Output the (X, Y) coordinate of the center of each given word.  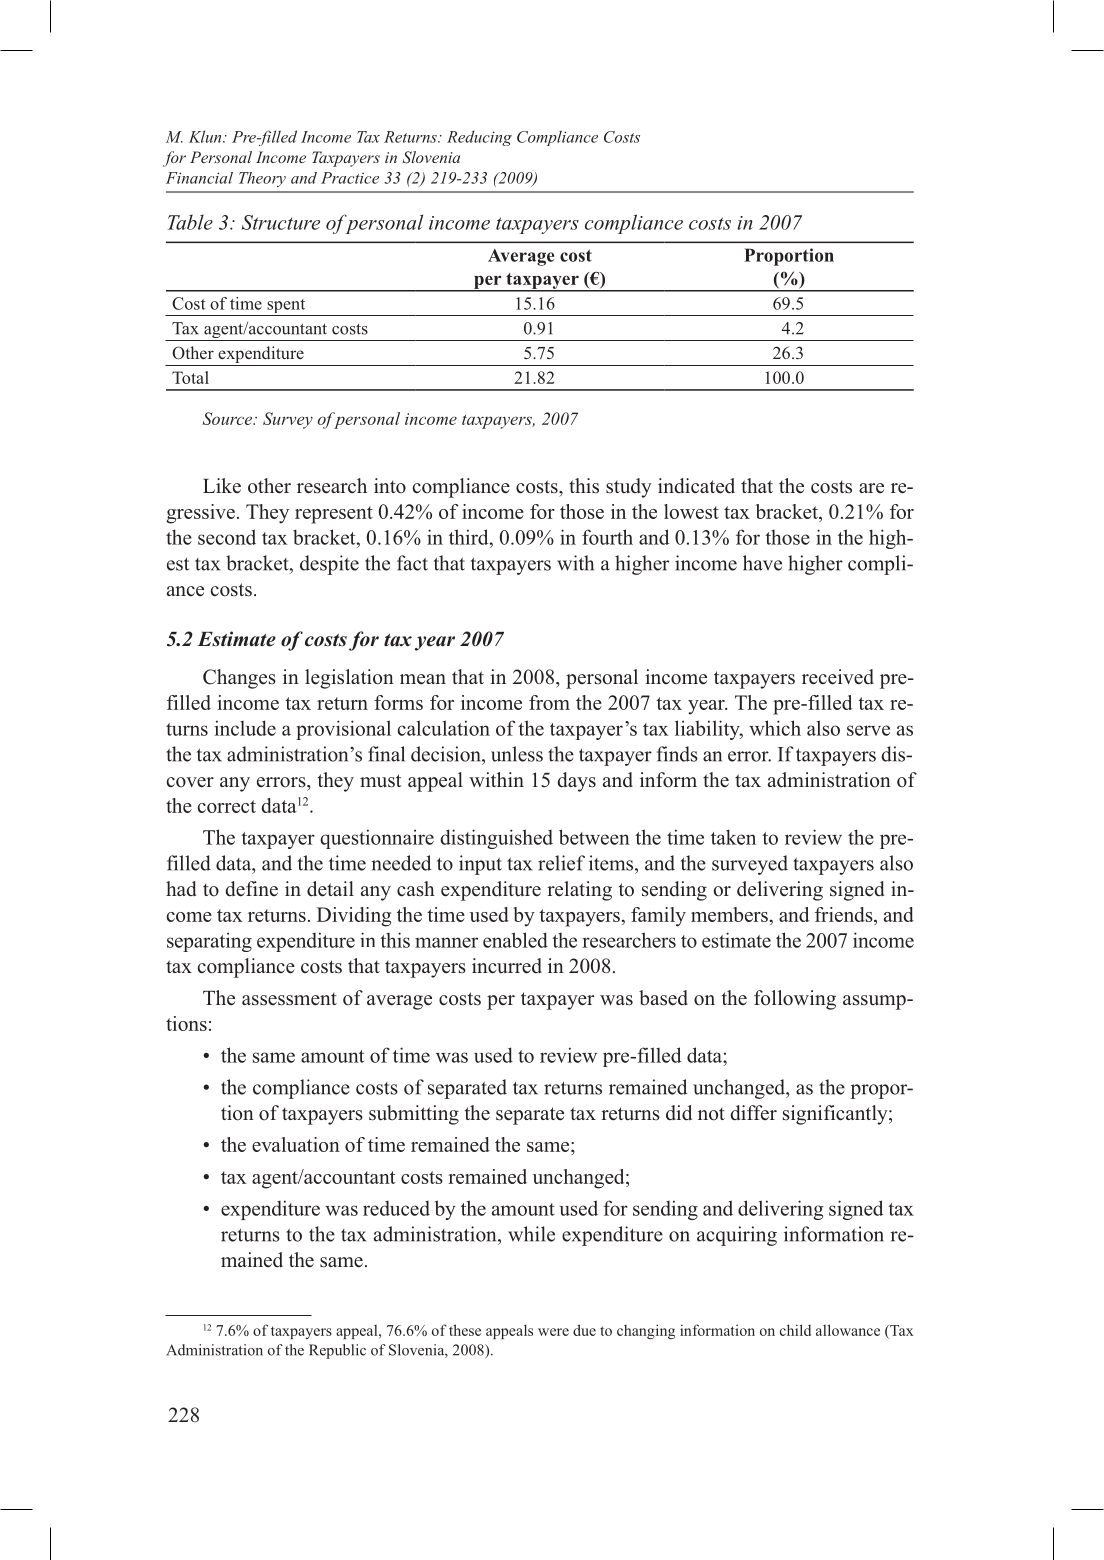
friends (845, 914)
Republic (337, 1351)
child (795, 1330)
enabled (515, 940)
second (227, 537)
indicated (696, 486)
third (470, 537)
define (251, 889)
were (553, 1332)
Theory (262, 179)
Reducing (479, 138)
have (762, 563)
